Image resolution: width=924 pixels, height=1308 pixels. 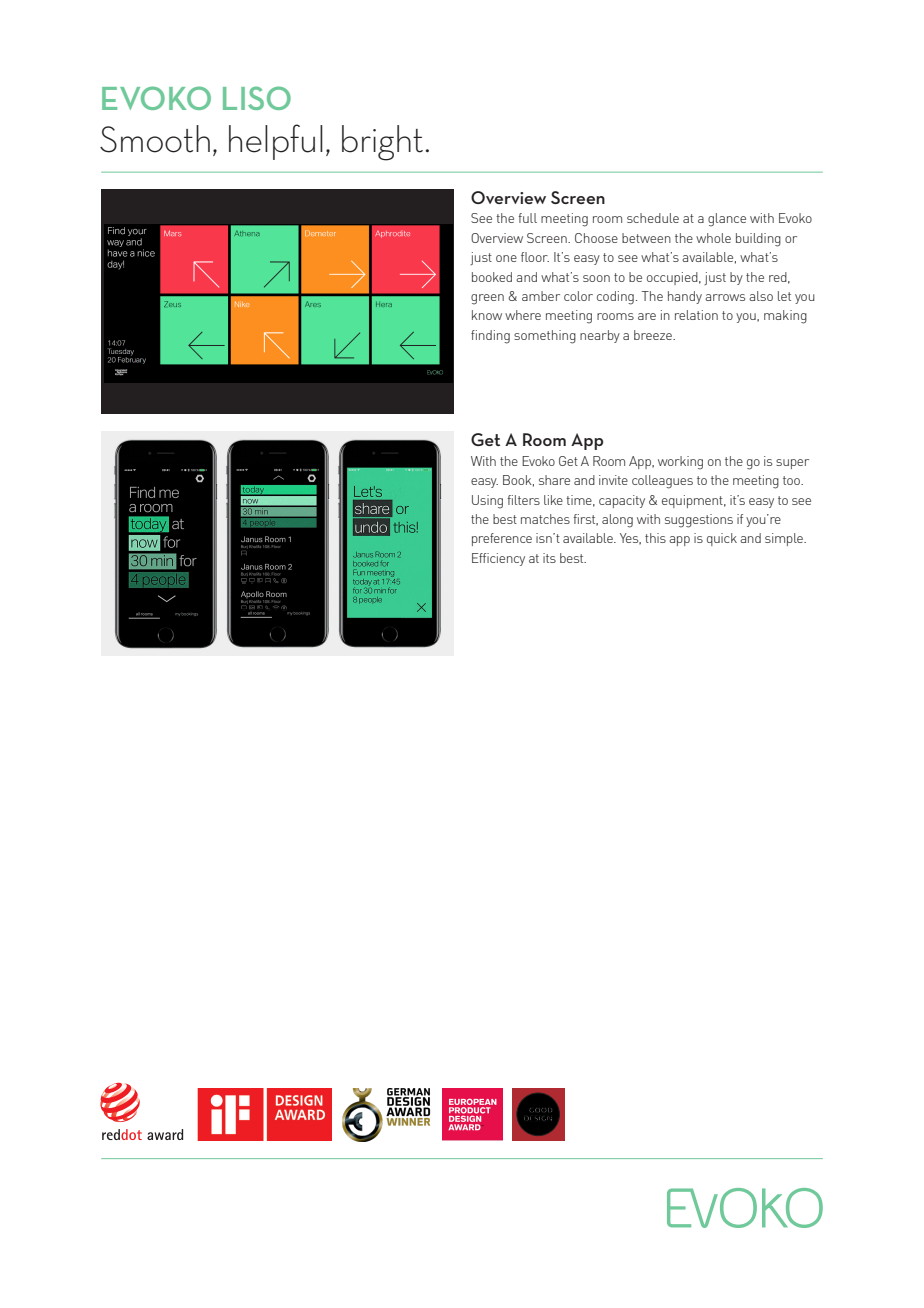 What do you see at coordinates (498, 559) in the screenshot?
I see `Efficiency` at bounding box center [498, 559].
